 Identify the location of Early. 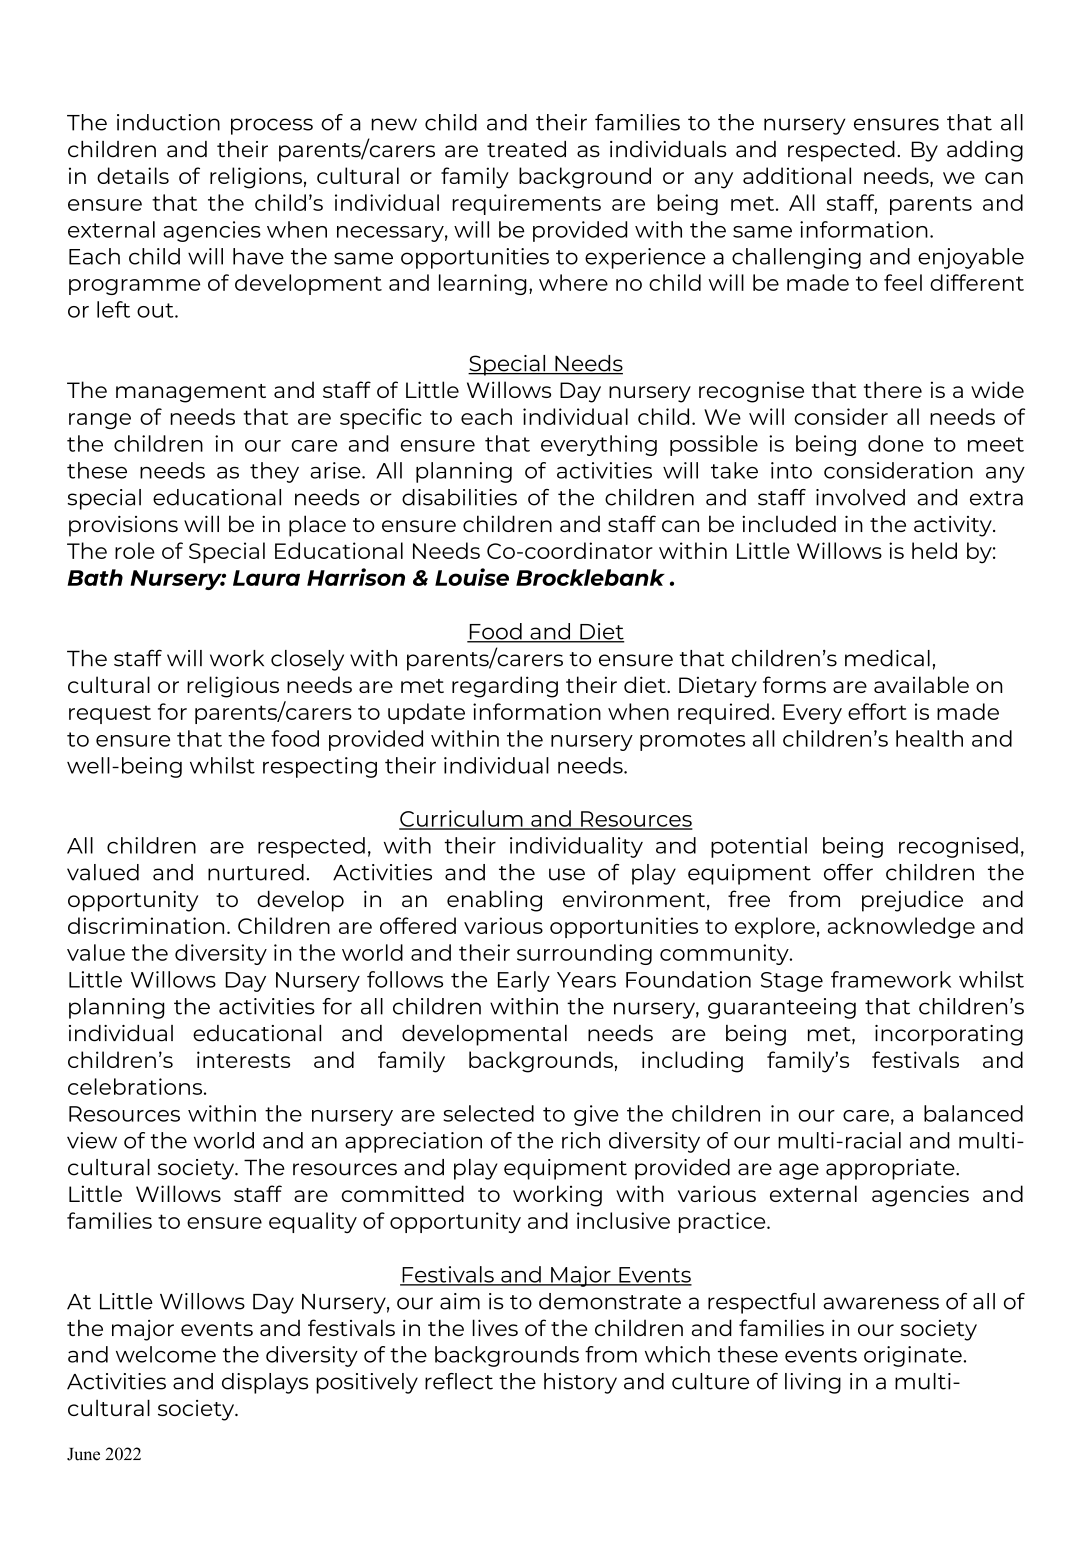
(524, 981).
